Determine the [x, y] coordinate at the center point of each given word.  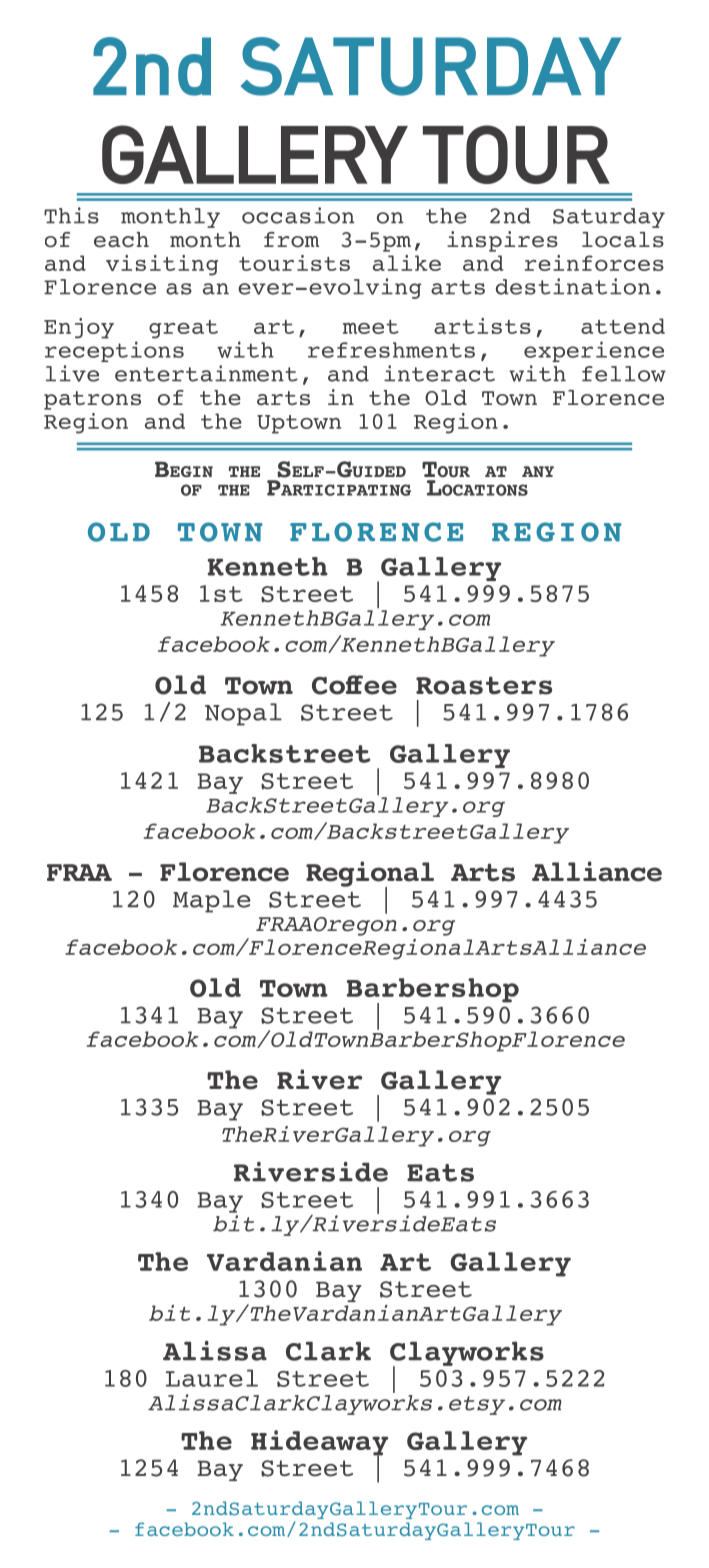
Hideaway [319, 1444]
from [291, 240]
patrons [92, 400]
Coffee [354, 685]
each [121, 240]
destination [573, 286]
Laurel [212, 1378]
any [538, 471]
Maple [212, 901]
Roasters [484, 685]
